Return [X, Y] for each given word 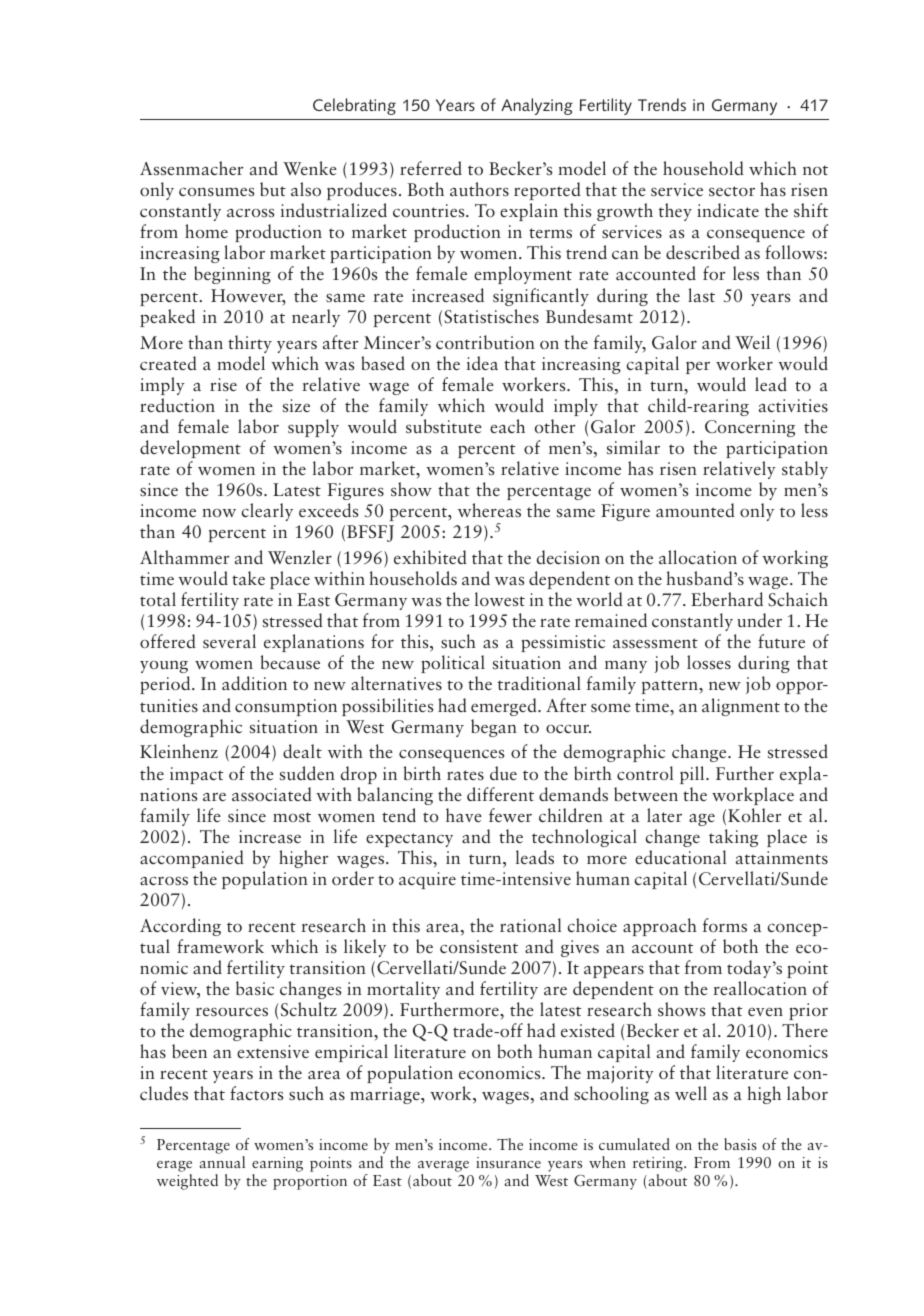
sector [732, 191]
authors [479, 189]
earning [277, 1164]
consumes [216, 192]
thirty [250, 344]
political [453, 666]
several [229, 641]
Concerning [750, 428]
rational [530, 925]
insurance [508, 1162]
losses [709, 662]
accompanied [192, 859]
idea [482, 363]
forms [725, 925]
